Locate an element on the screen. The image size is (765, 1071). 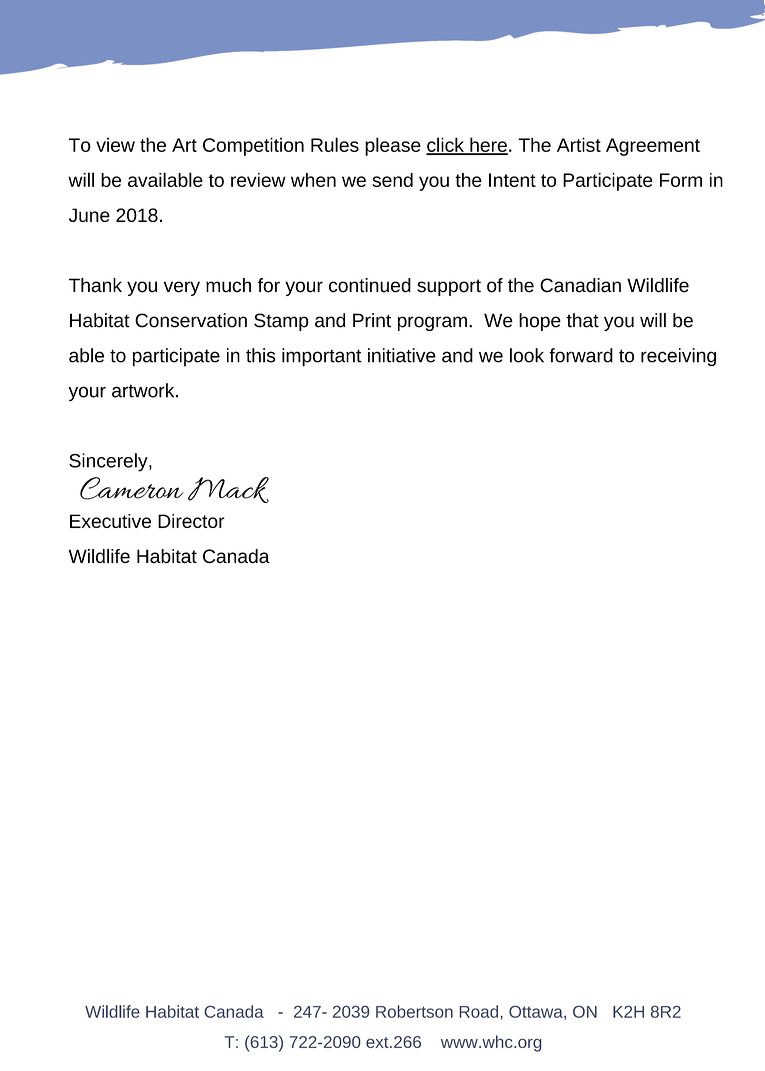
Sincerely is located at coordinates (109, 462).
